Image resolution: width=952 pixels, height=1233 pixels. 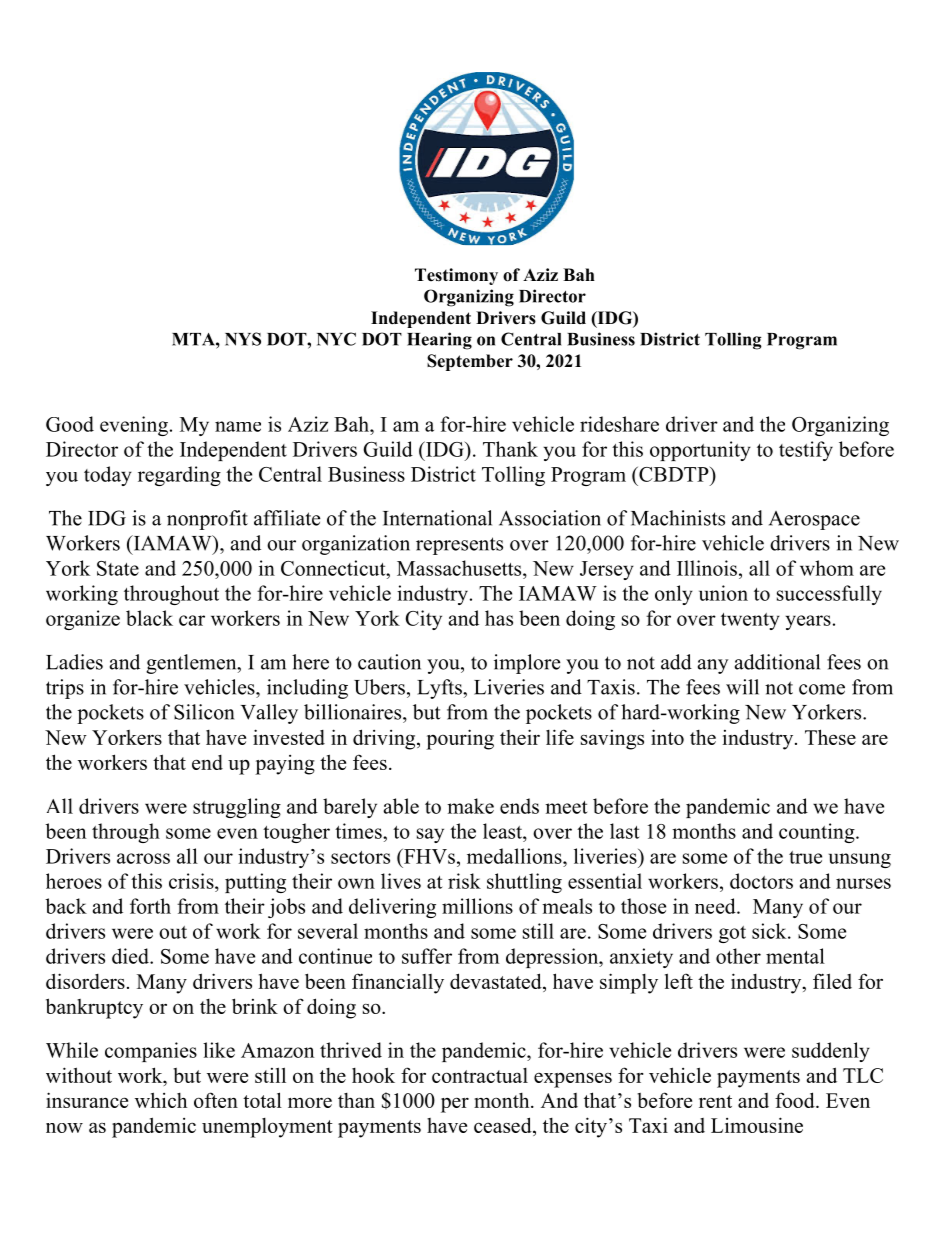 I want to click on Testimony, so click(x=456, y=276).
